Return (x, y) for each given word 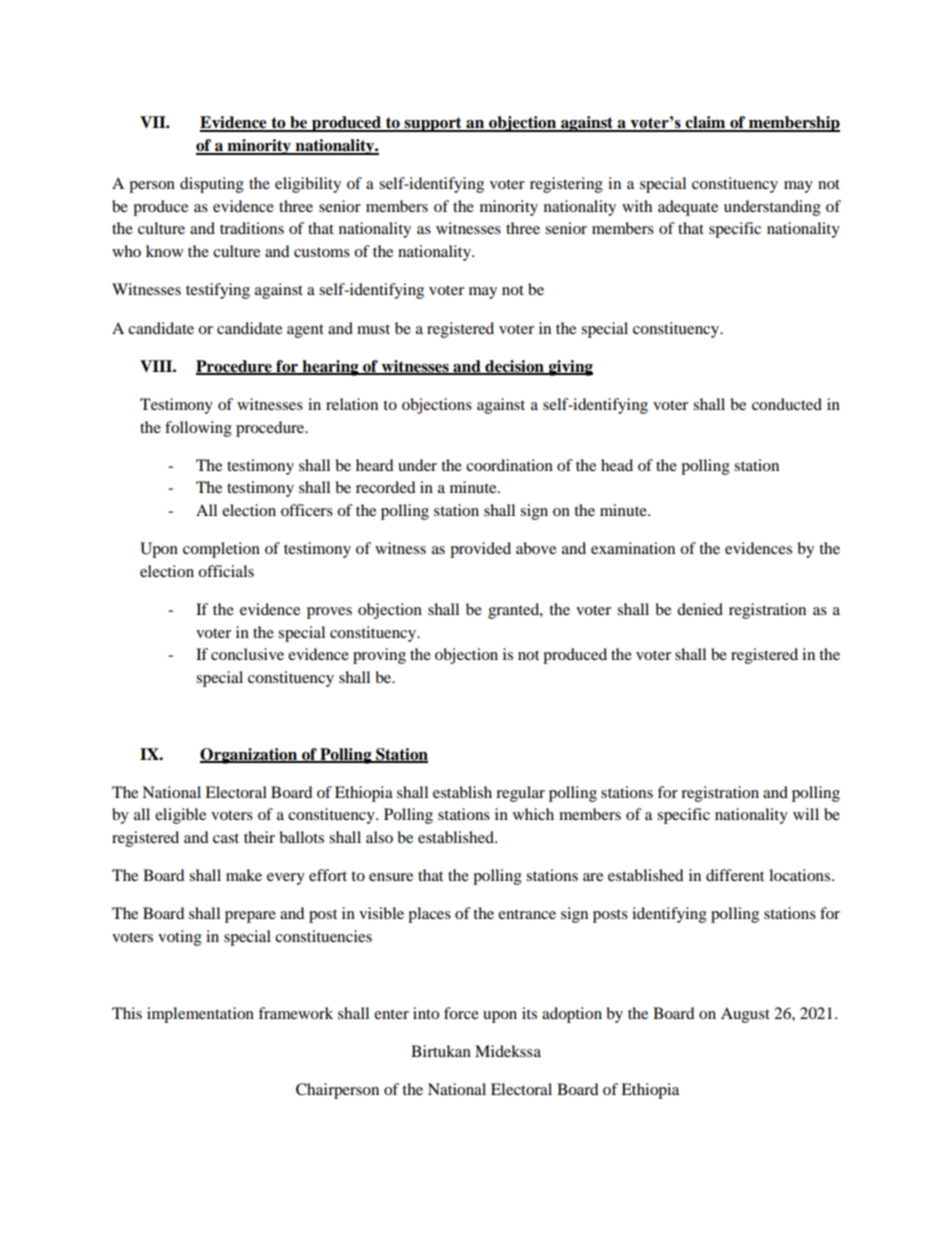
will (806, 814)
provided (480, 550)
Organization (250, 756)
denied (700, 609)
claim (706, 123)
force (461, 1013)
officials (226, 571)
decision (514, 367)
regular (520, 794)
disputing (212, 185)
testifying (218, 291)
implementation (200, 1015)
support (433, 124)
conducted (787, 404)
